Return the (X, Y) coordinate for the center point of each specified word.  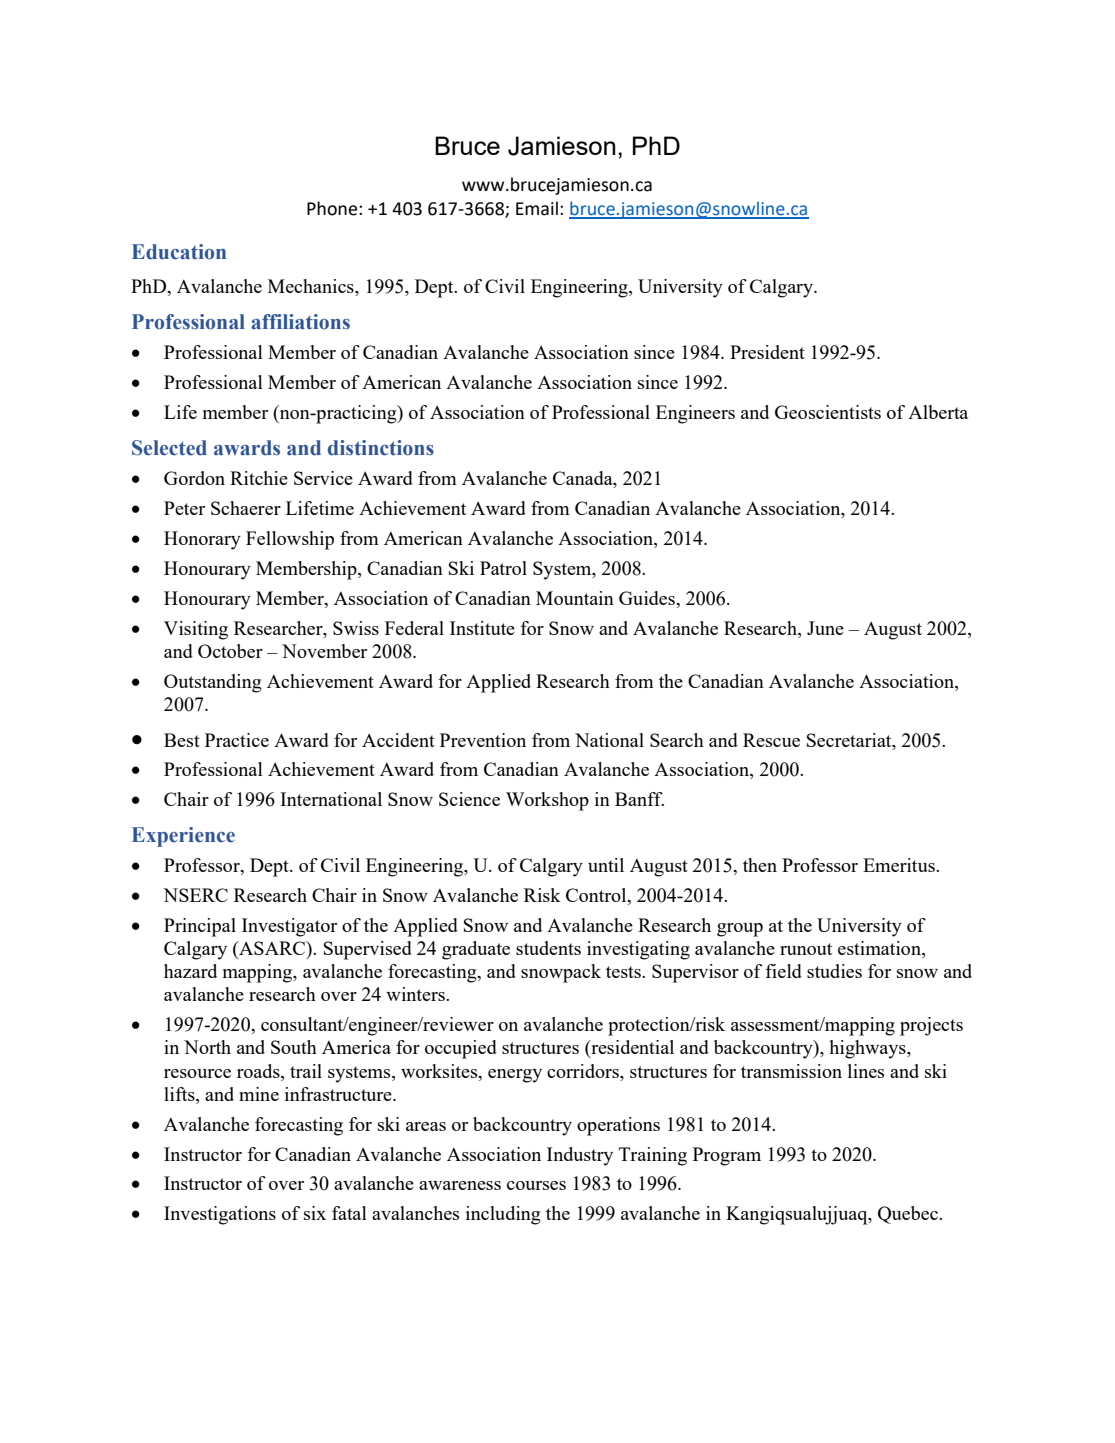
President (767, 352)
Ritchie (259, 478)
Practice (237, 740)
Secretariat (850, 740)
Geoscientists (828, 412)
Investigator (289, 927)
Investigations (220, 1215)
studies (834, 971)
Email (537, 208)
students (548, 948)
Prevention (483, 740)
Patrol (503, 568)
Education (179, 252)
